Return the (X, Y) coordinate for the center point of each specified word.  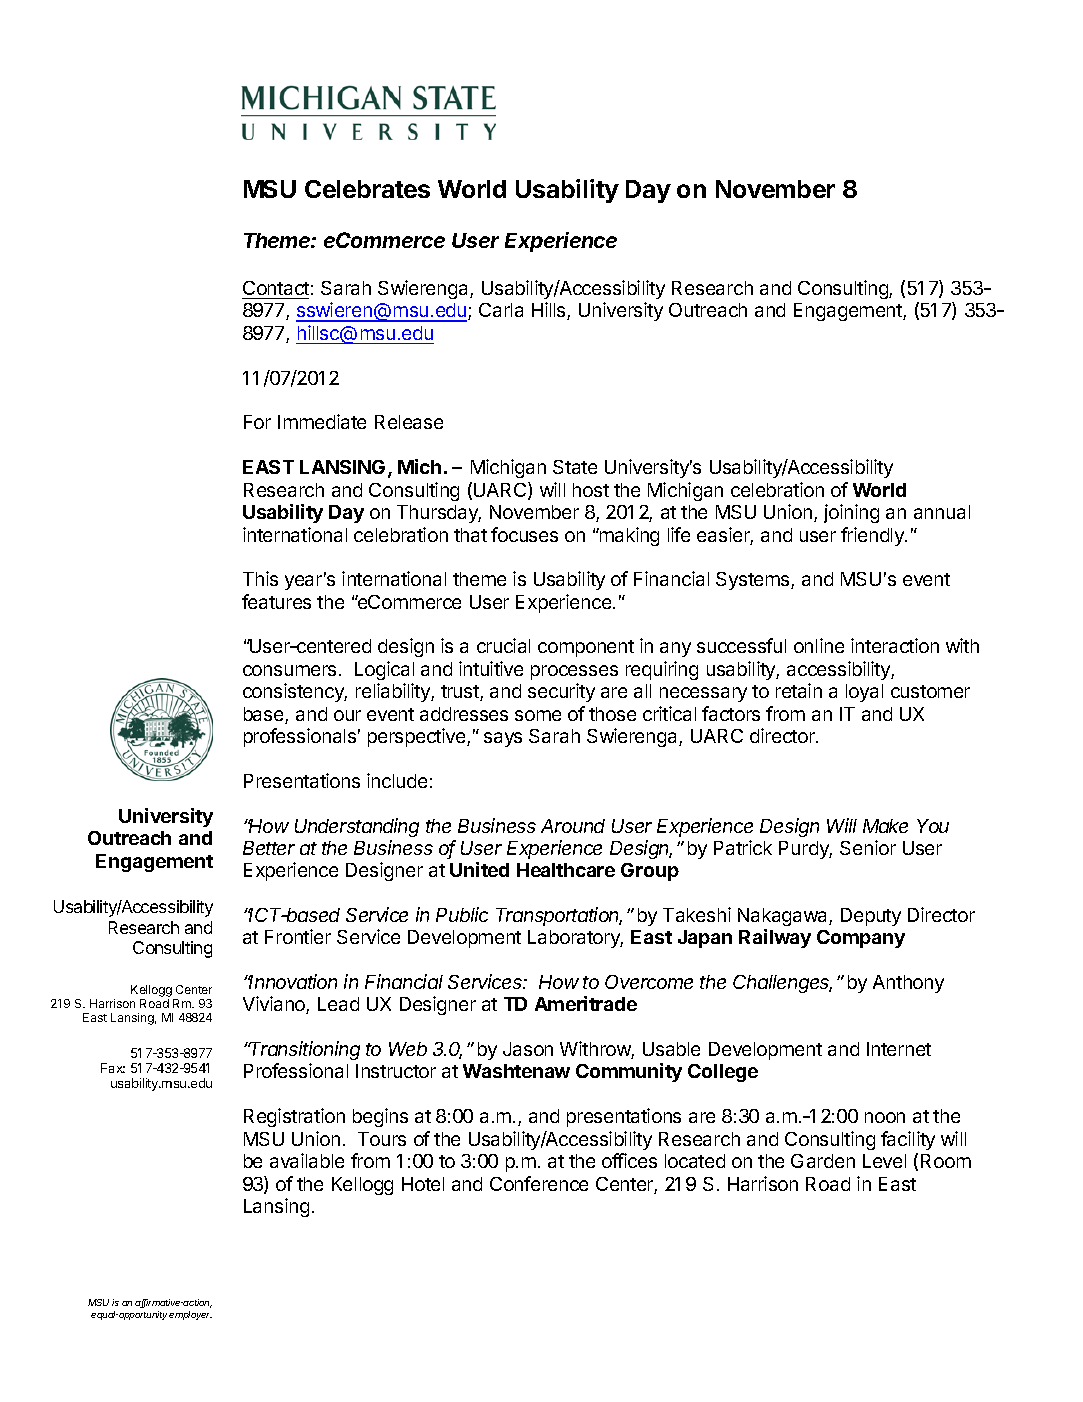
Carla (501, 310)
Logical (384, 670)
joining (851, 513)
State (575, 467)
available (307, 1160)
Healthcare (566, 870)
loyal (864, 693)
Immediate (322, 421)
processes (574, 672)
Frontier (298, 936)
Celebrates (367, 189)
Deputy (871, 917)
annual (942, 512)
